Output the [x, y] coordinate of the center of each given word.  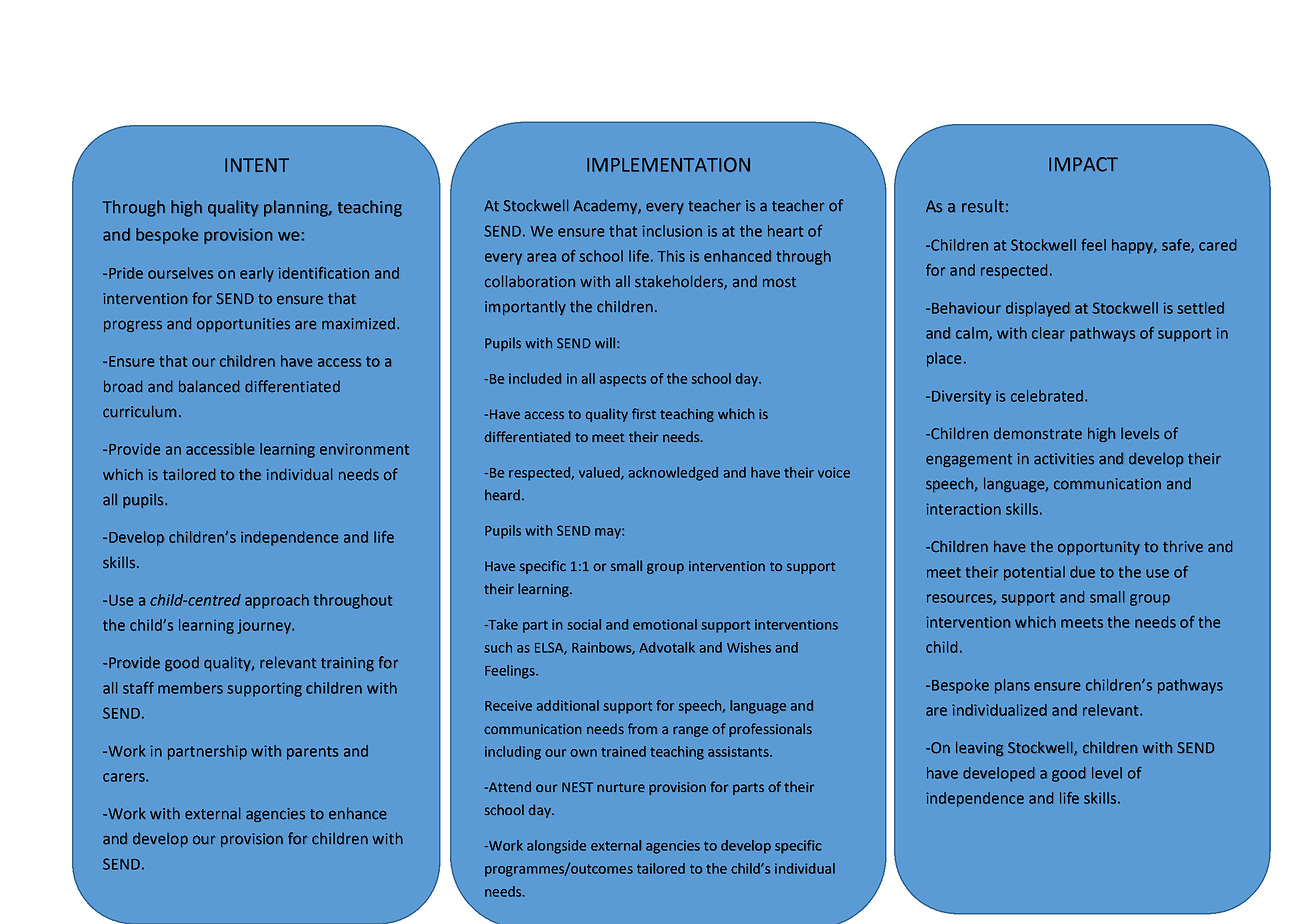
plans [1012, 686]
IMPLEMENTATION [668, 164]
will [605, 342]
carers [125, 777]
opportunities [243, 325]
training [347, 664]
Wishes [749, 647]
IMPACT [1083, 164]
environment [364, 449]
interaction [963, 509]
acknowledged [673, 474]
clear [1048, 333]
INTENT [257, 165]
